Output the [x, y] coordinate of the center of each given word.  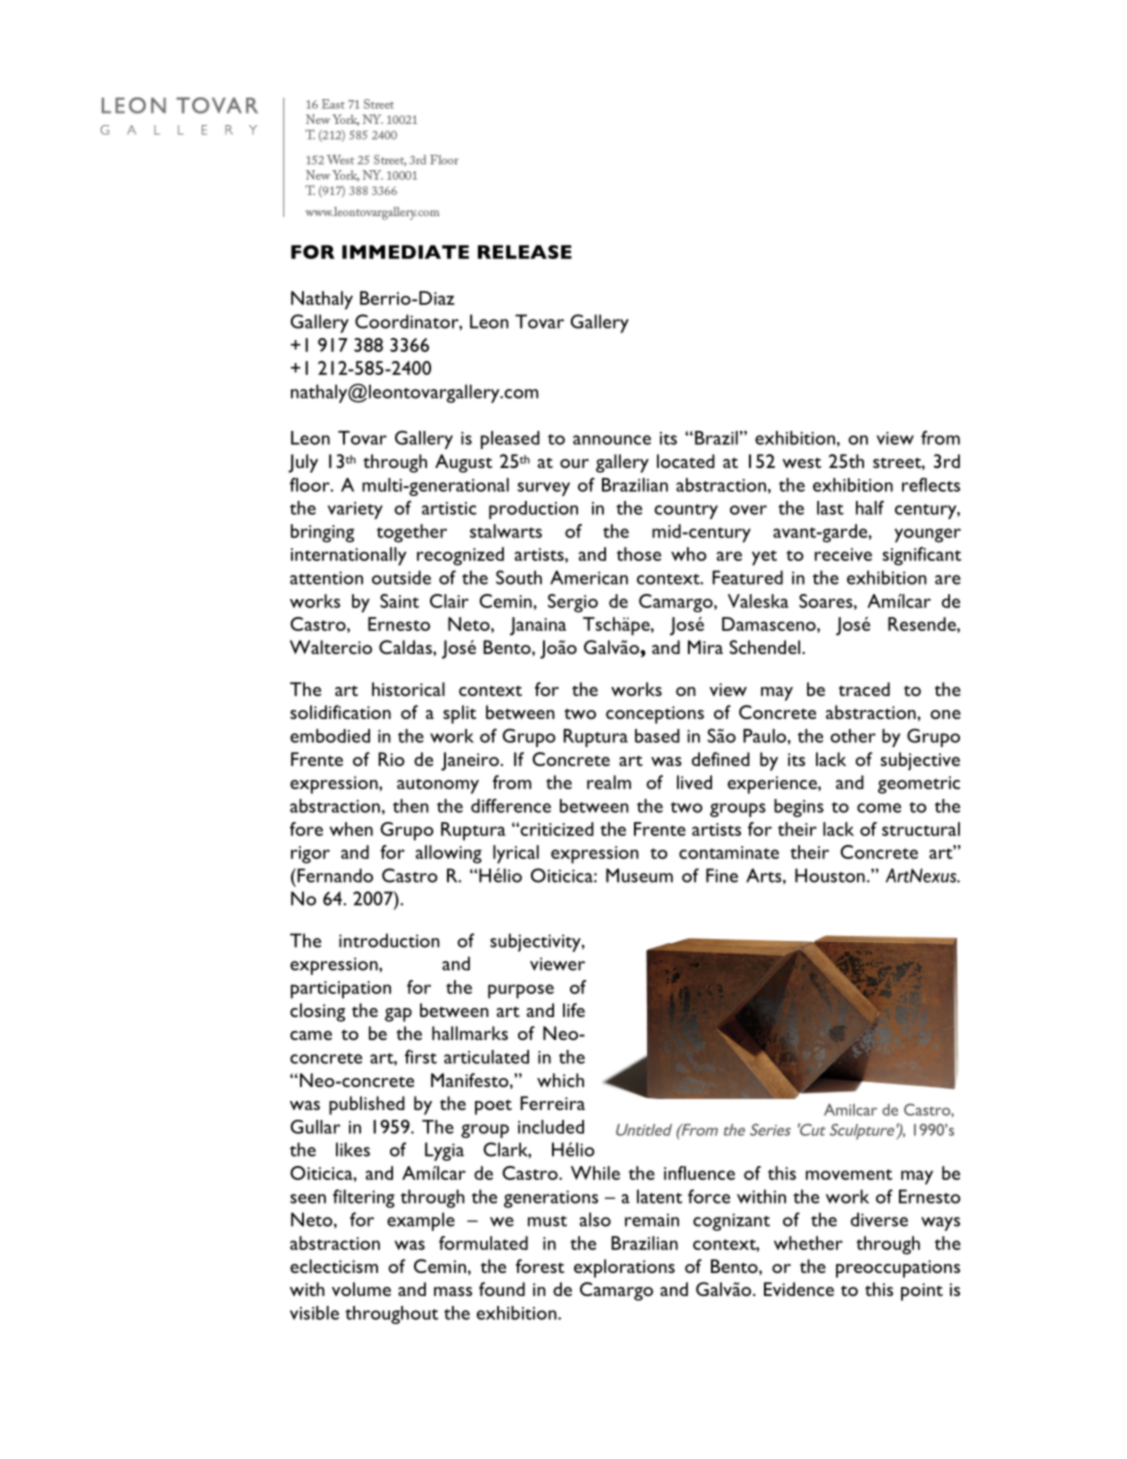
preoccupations [898, 1269]
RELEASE [525, 252]
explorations [624, 1268]
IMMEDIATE [405, 252]
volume [361, 1289]
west [801, 462]
